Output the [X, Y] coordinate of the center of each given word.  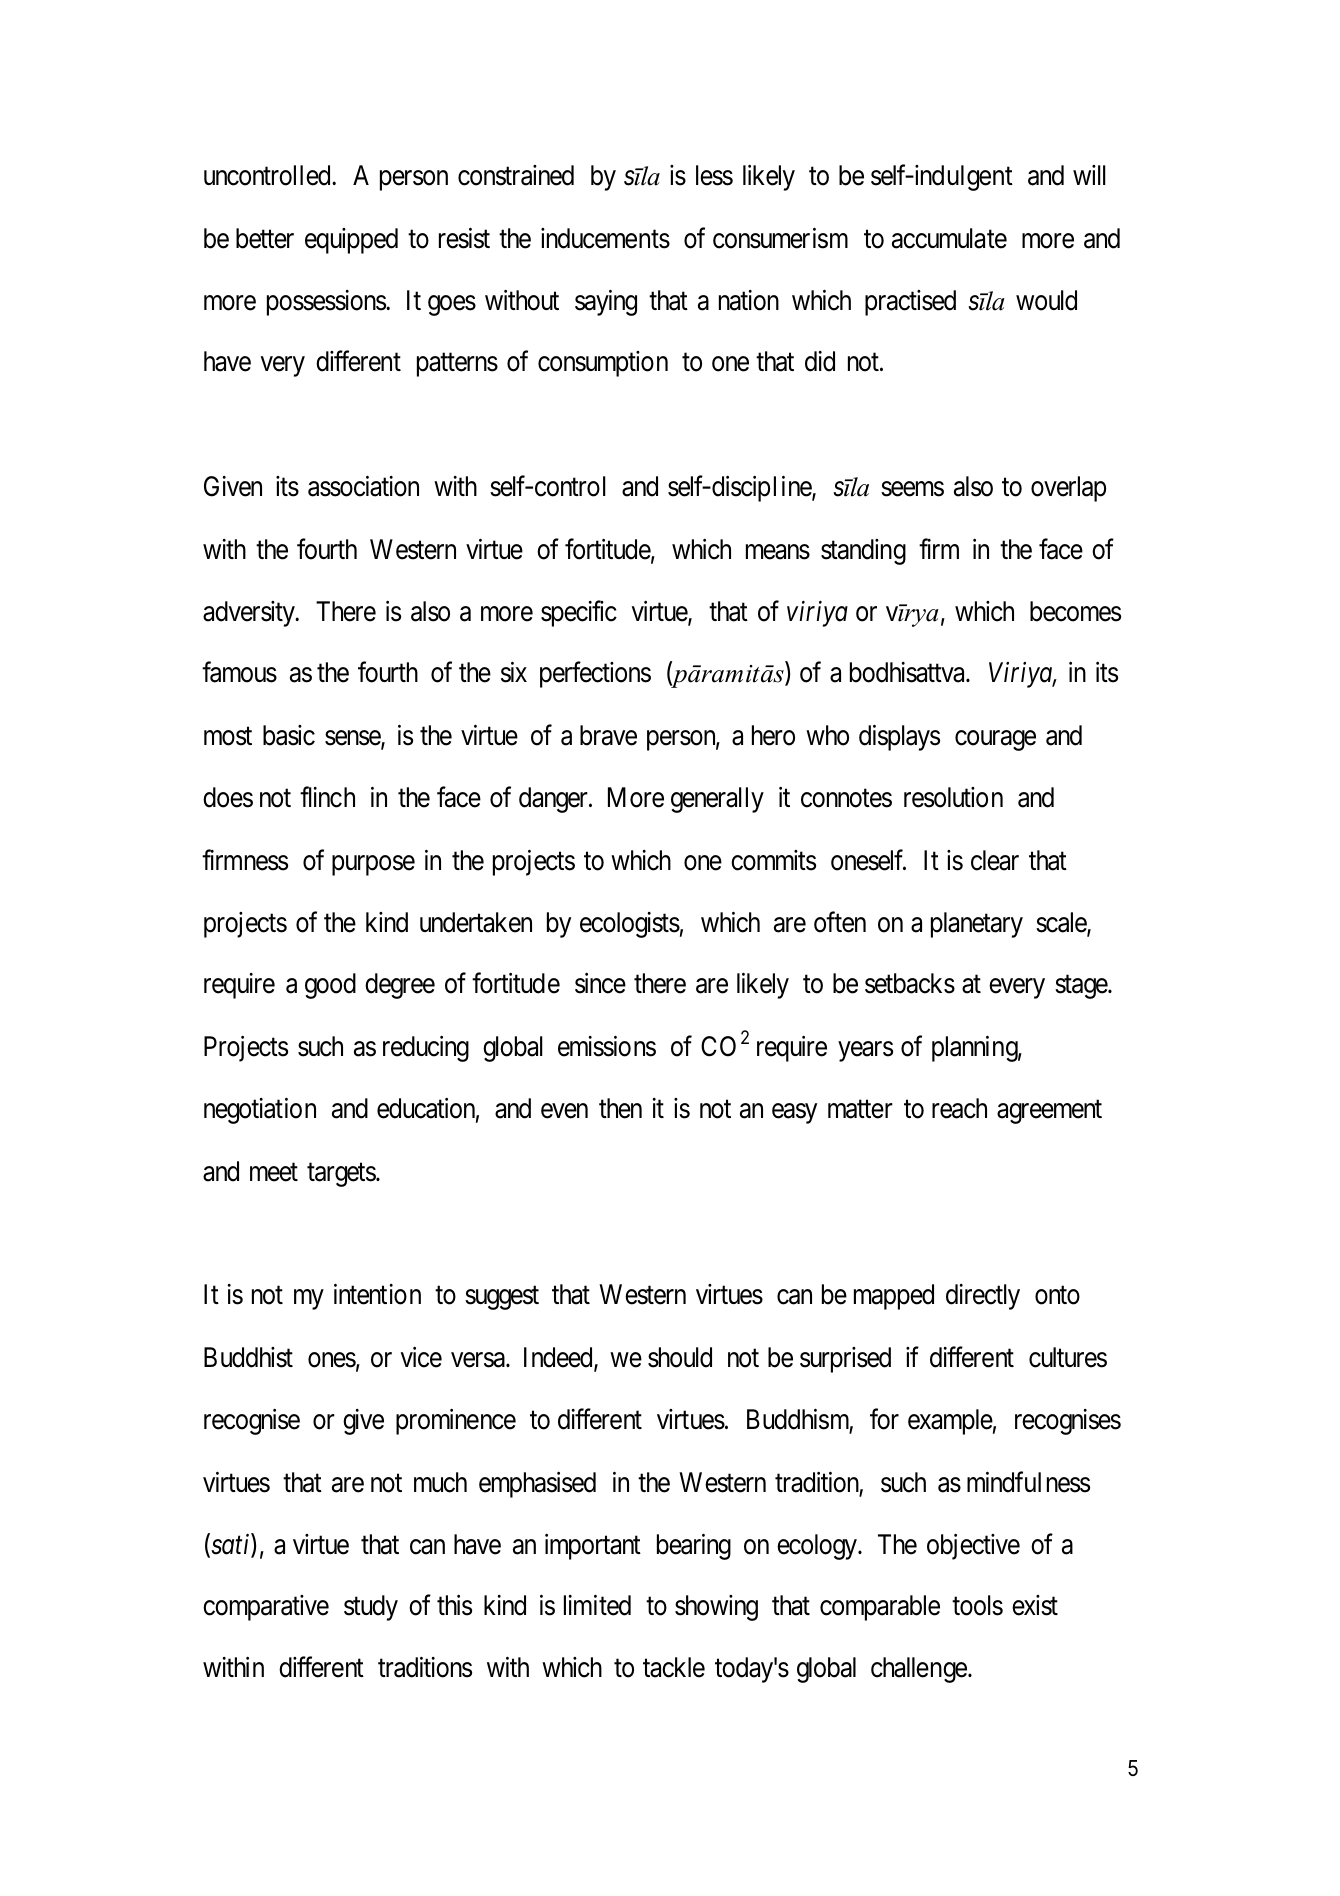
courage [995, 740]
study [371, 1608]
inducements [605, 238]
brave [608, 735]
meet [274, 1172]
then [620, 1108]
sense [353, 739]
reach [959, 1108]
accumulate [949, 238]
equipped [351, 241]
